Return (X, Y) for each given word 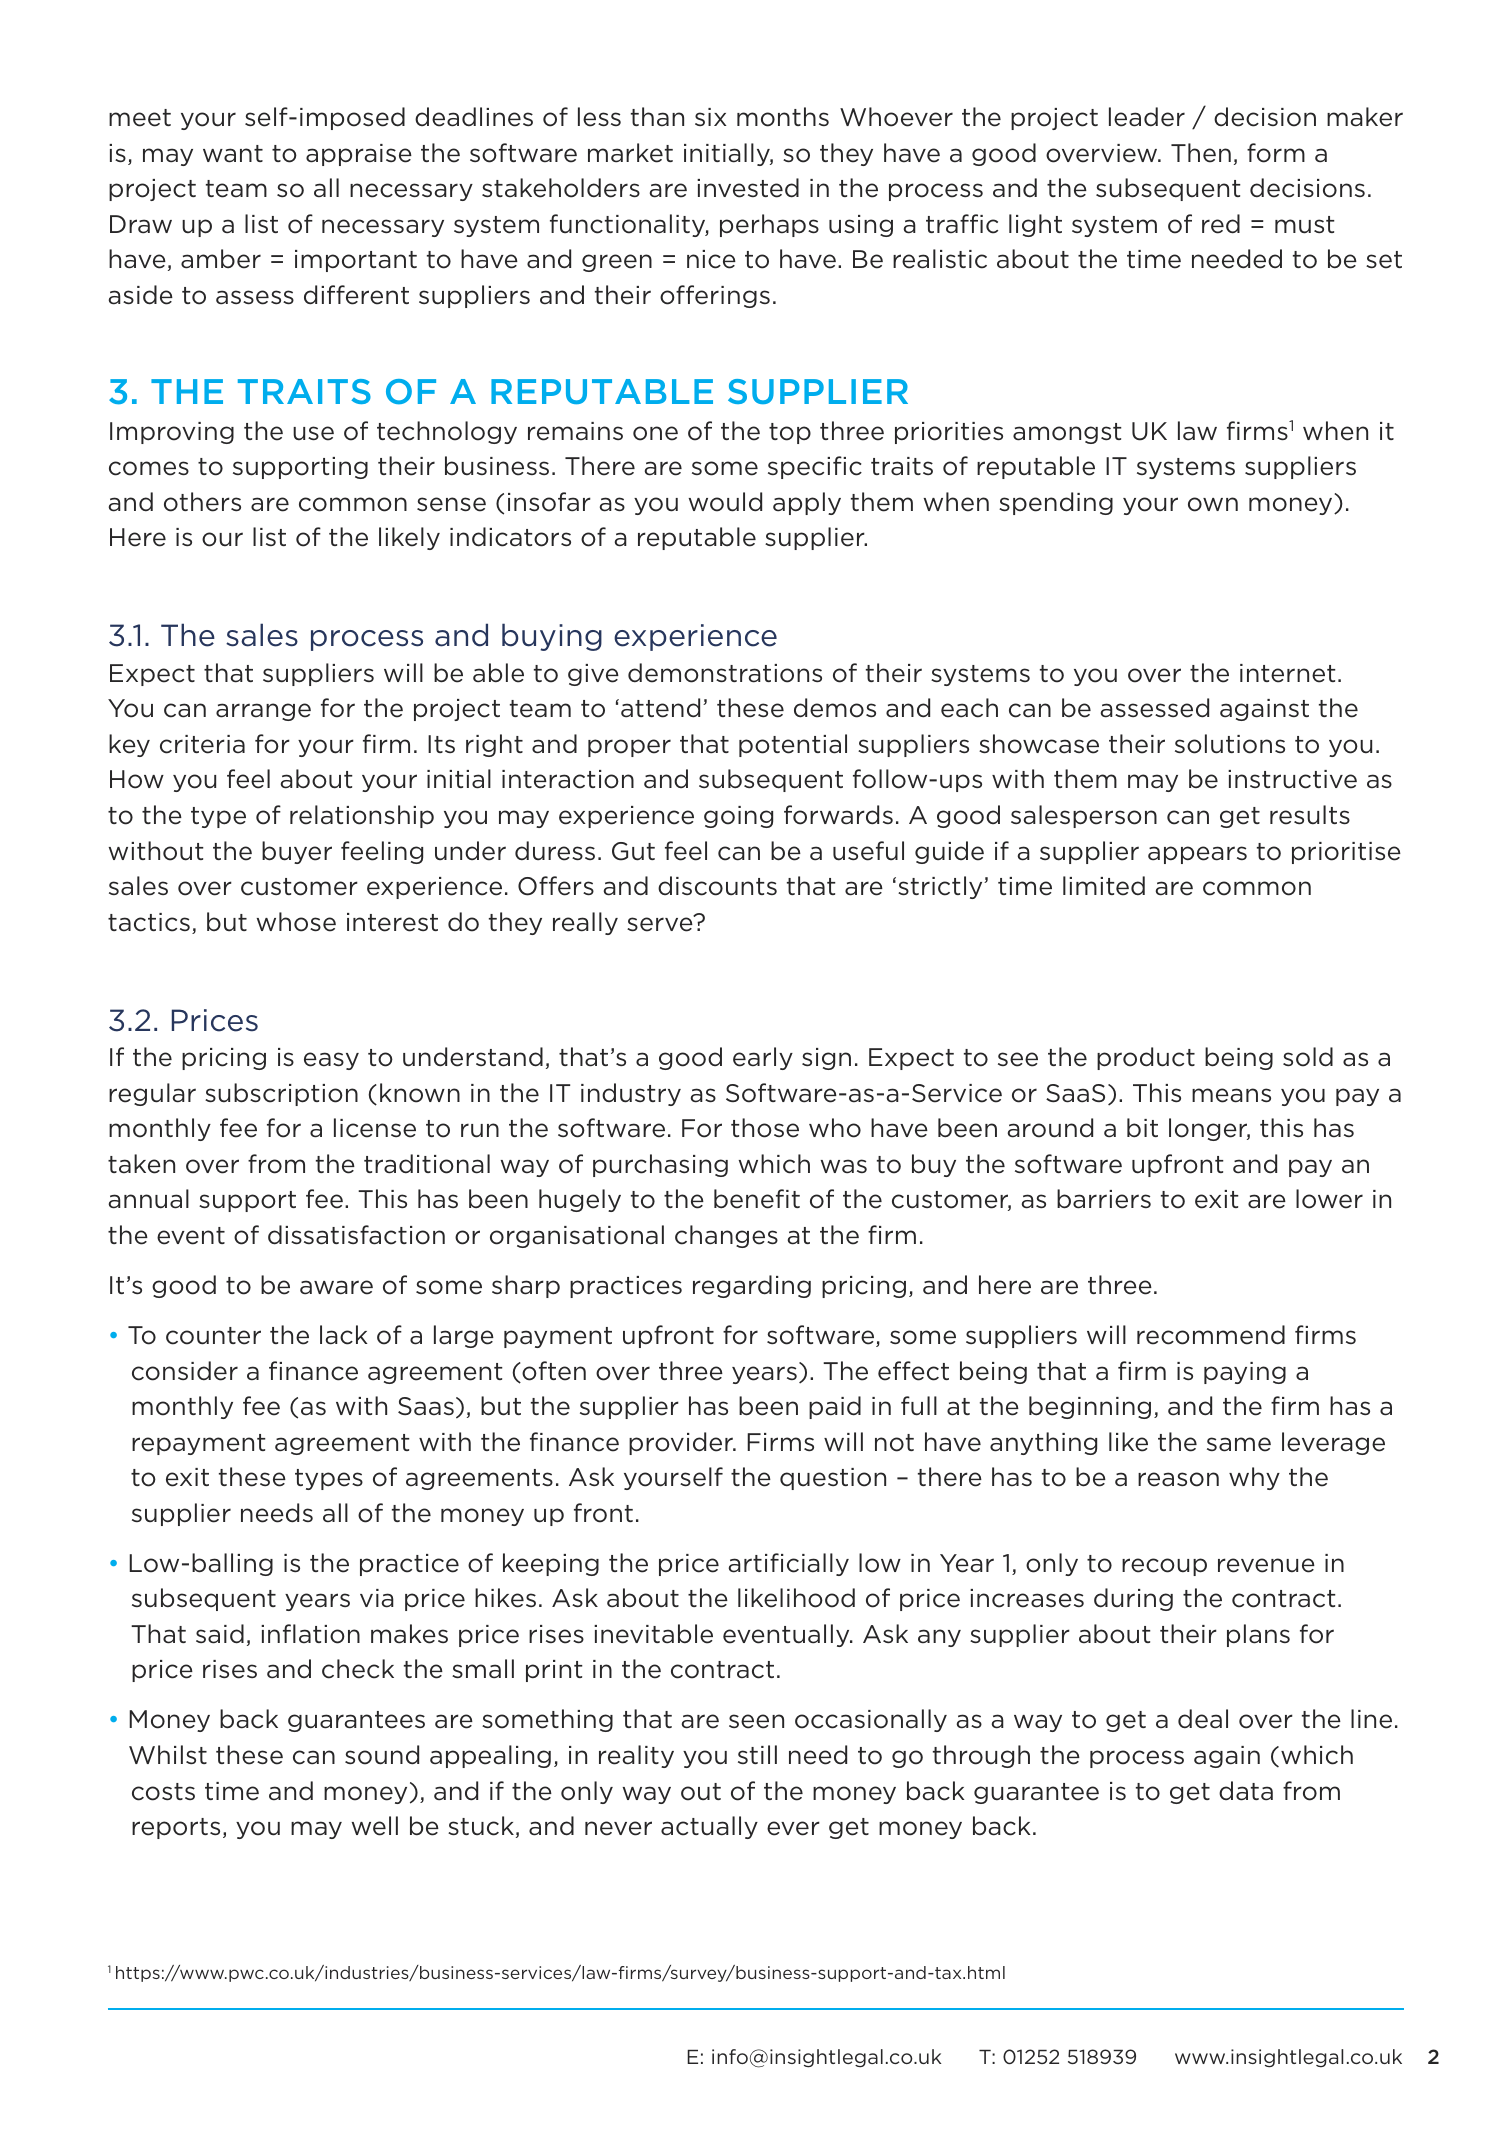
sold (1308, 1057)
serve (661, 923)
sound (382, 1755)
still (757, 1754)
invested (748, 188)
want (233, 154)
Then (1201, 153)
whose (296, 922)
